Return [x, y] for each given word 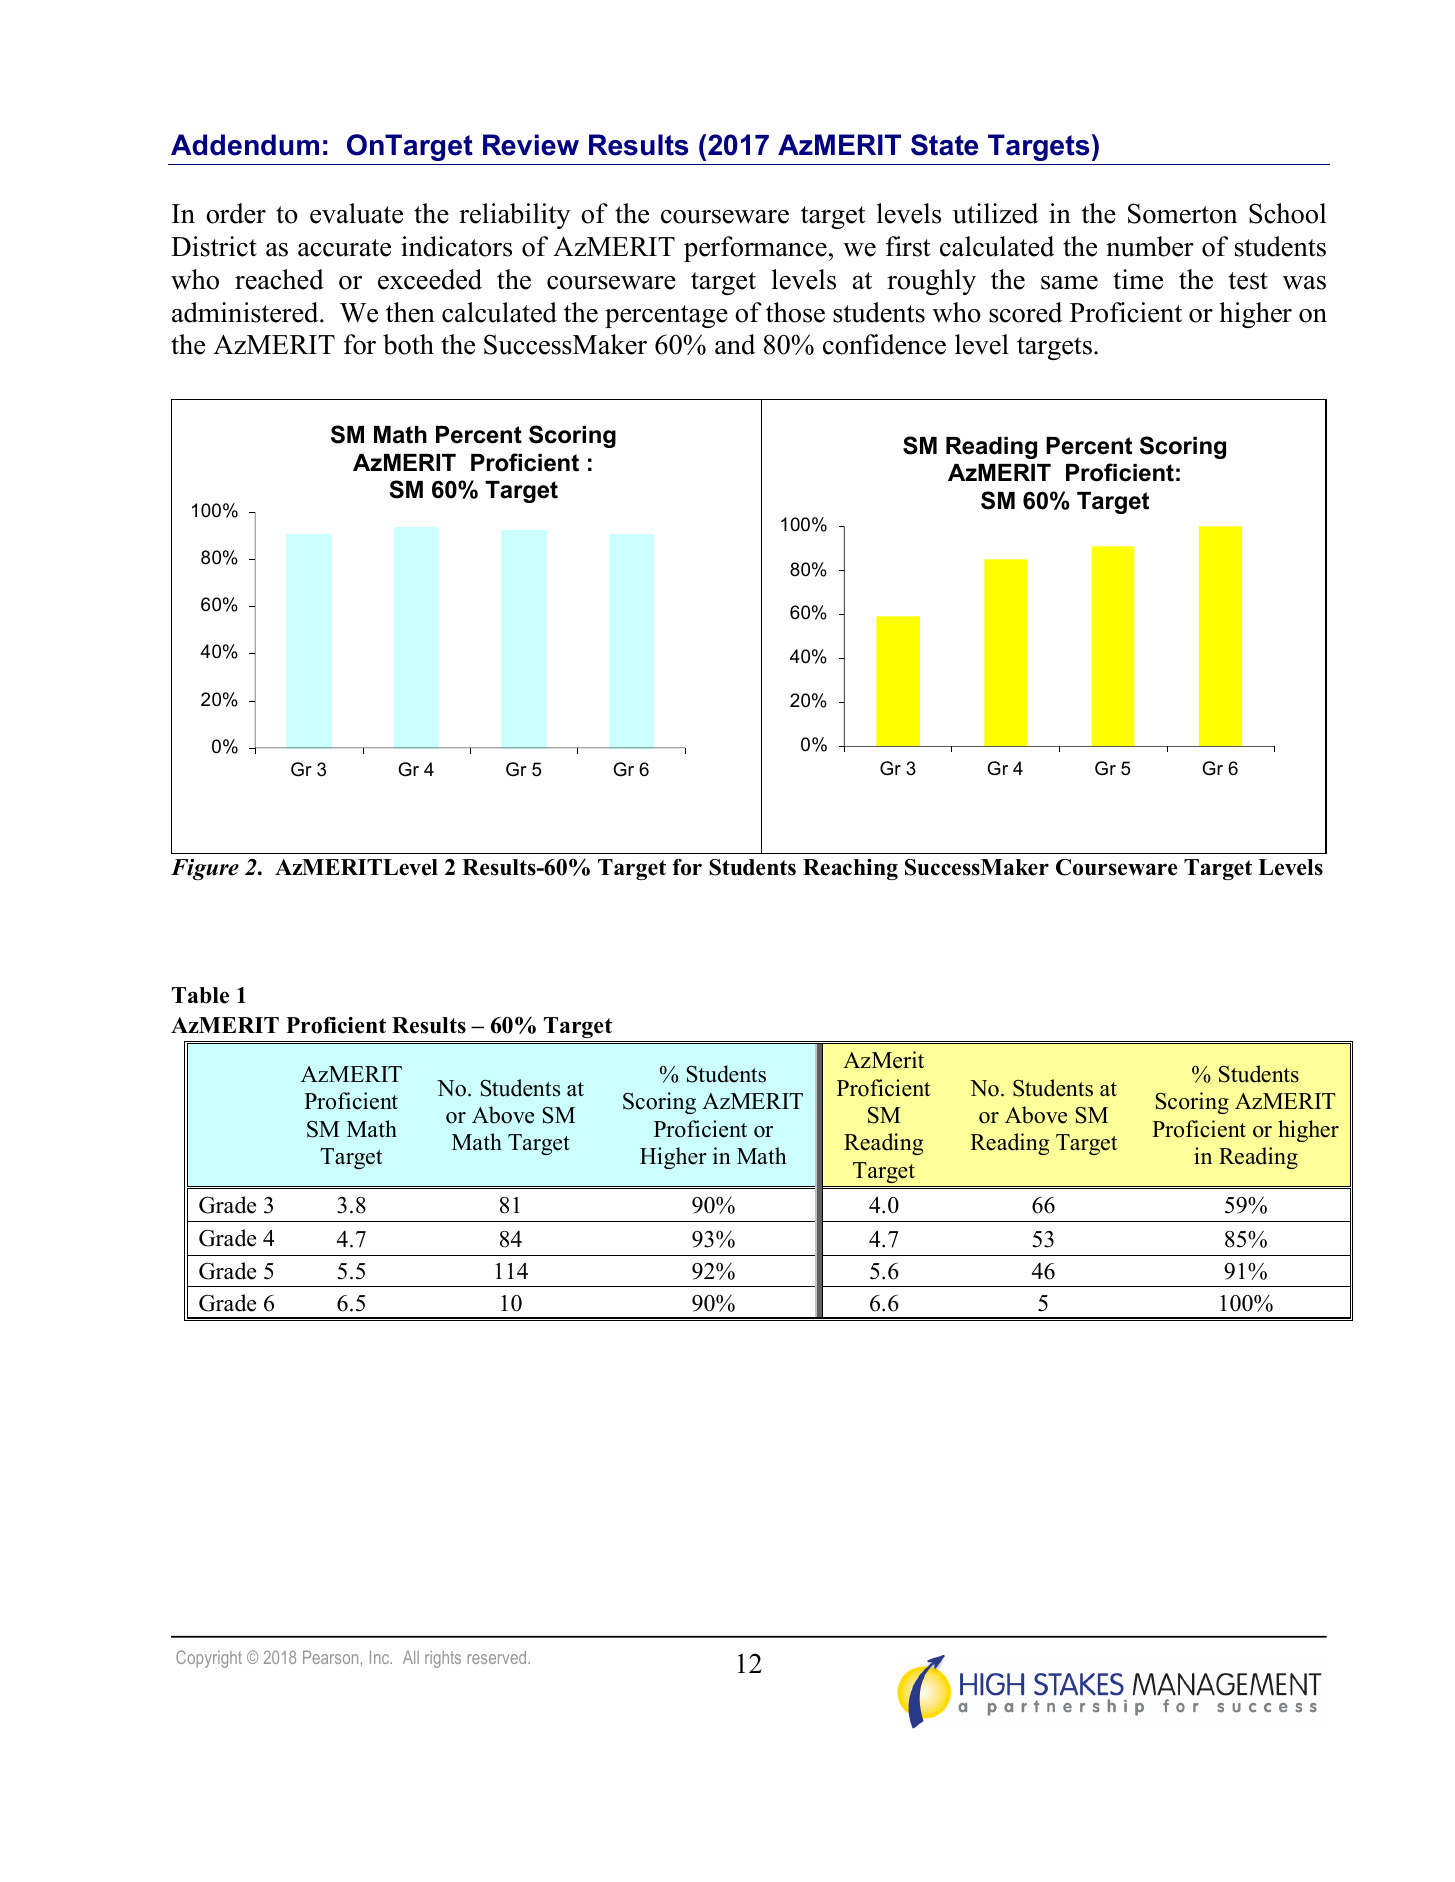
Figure [205, 869]
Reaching [850, 869]
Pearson [330, 1657]
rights [443, 1659]
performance [755, 249]
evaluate [356, 213]
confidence [884, 344]
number [1150, 246]
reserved [498, 1657]
